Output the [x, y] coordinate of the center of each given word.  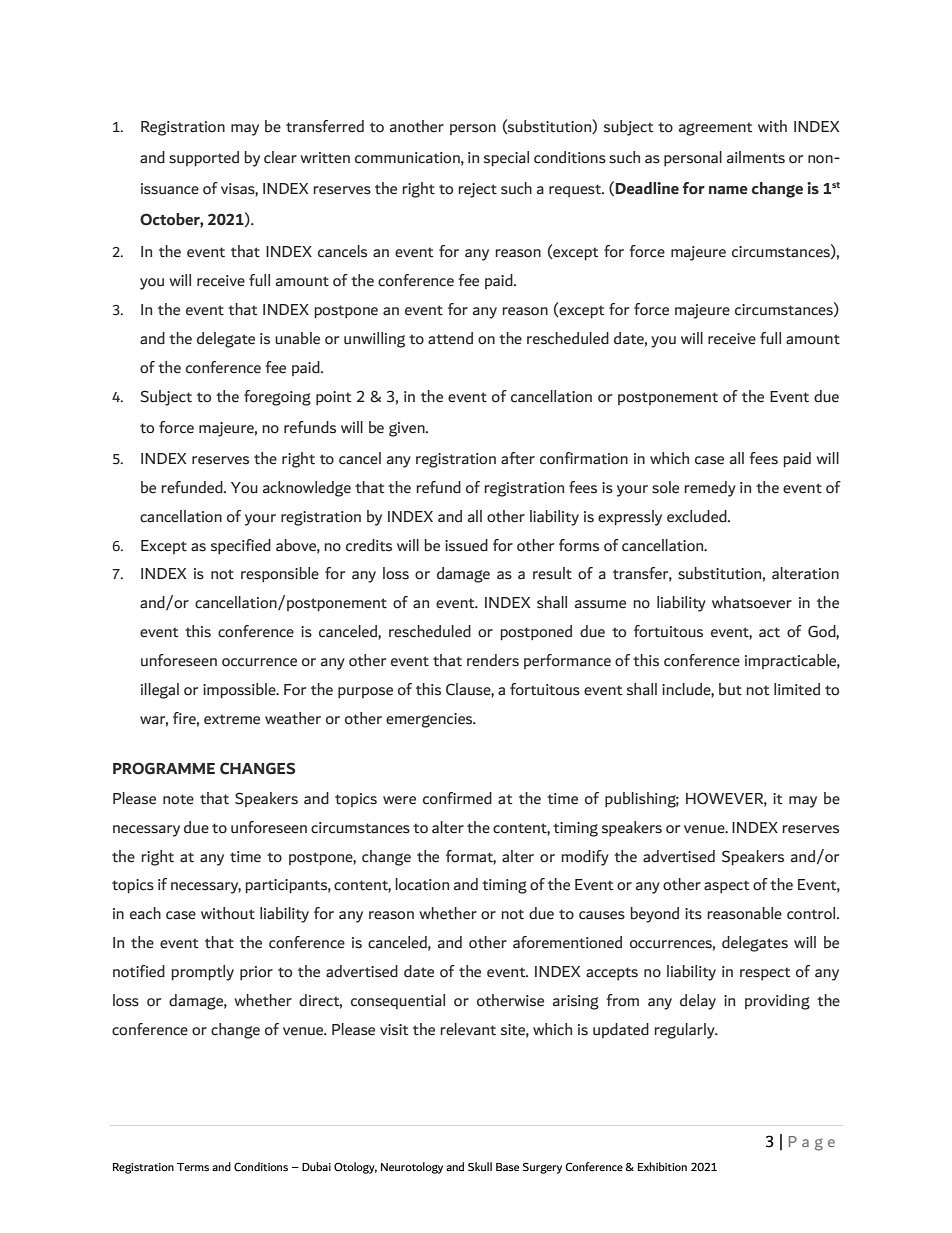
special [506, 158]
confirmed [457, 798]
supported [204, 158]
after [518, 458]
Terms [193, 1167]
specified [241, 546]
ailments [756, 157]
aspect [726, 887]
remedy [710, 489]
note [178, 799]
